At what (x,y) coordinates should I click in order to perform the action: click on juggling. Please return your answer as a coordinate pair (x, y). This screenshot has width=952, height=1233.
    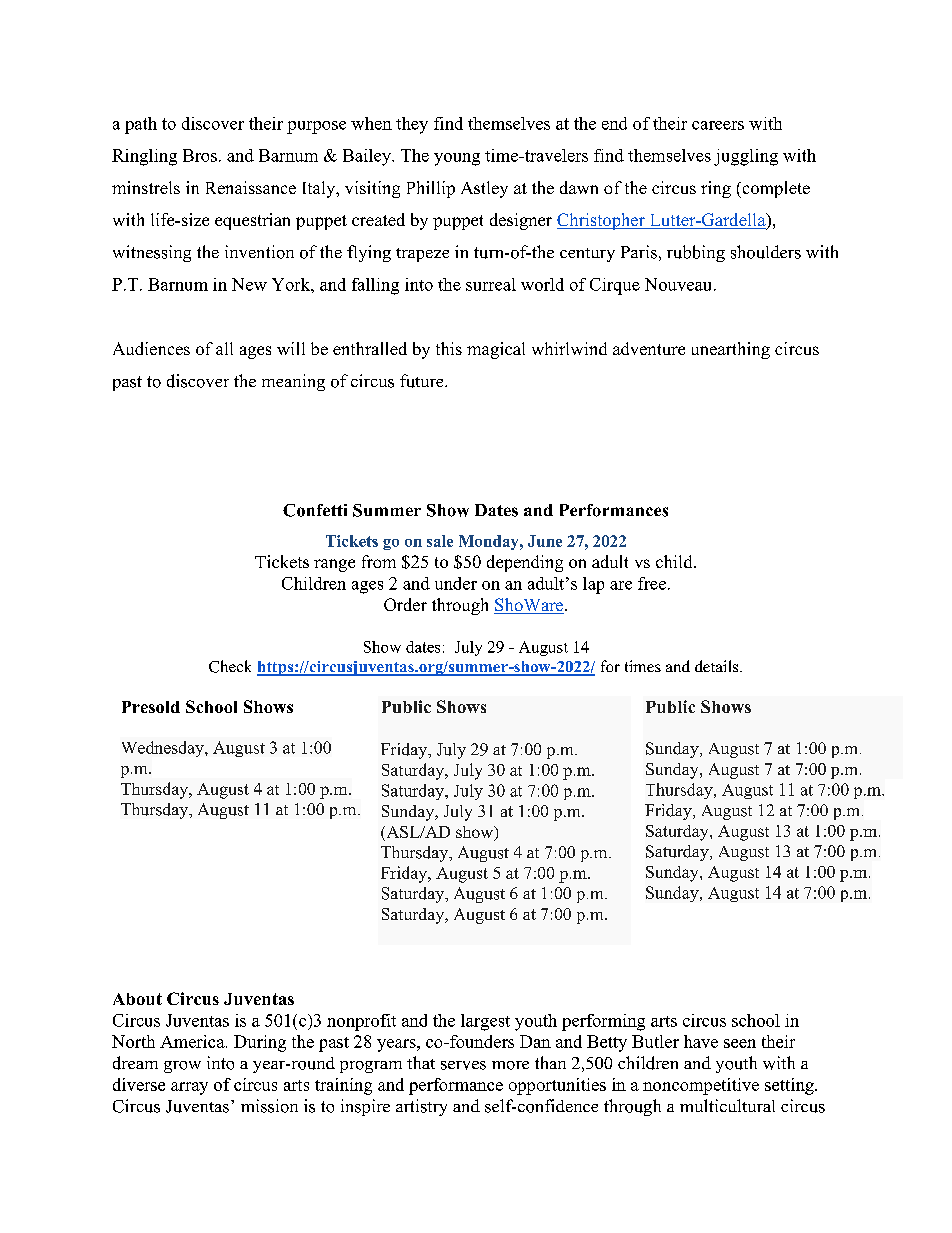
    Looking at the image, I should click on (746, 157).
